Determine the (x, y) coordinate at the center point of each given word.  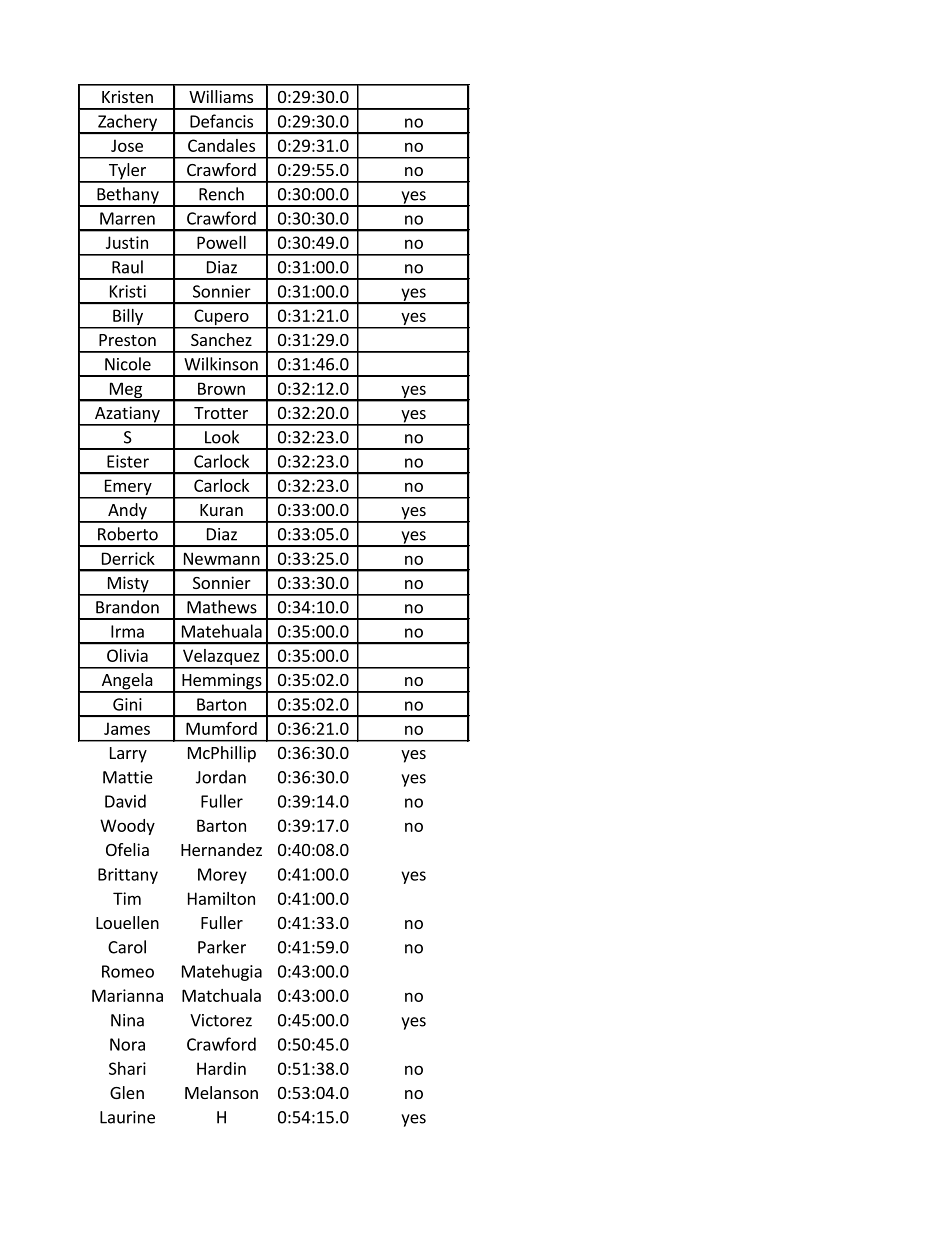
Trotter (221, 413)
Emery (128, 488)
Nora (127, 1044)
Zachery (127, 123)
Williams (221, 96)
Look (222, 437)
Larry (128, 755)
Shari (127, 1068)
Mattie (128, 777)
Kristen (127, 96)
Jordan (221, 777)
